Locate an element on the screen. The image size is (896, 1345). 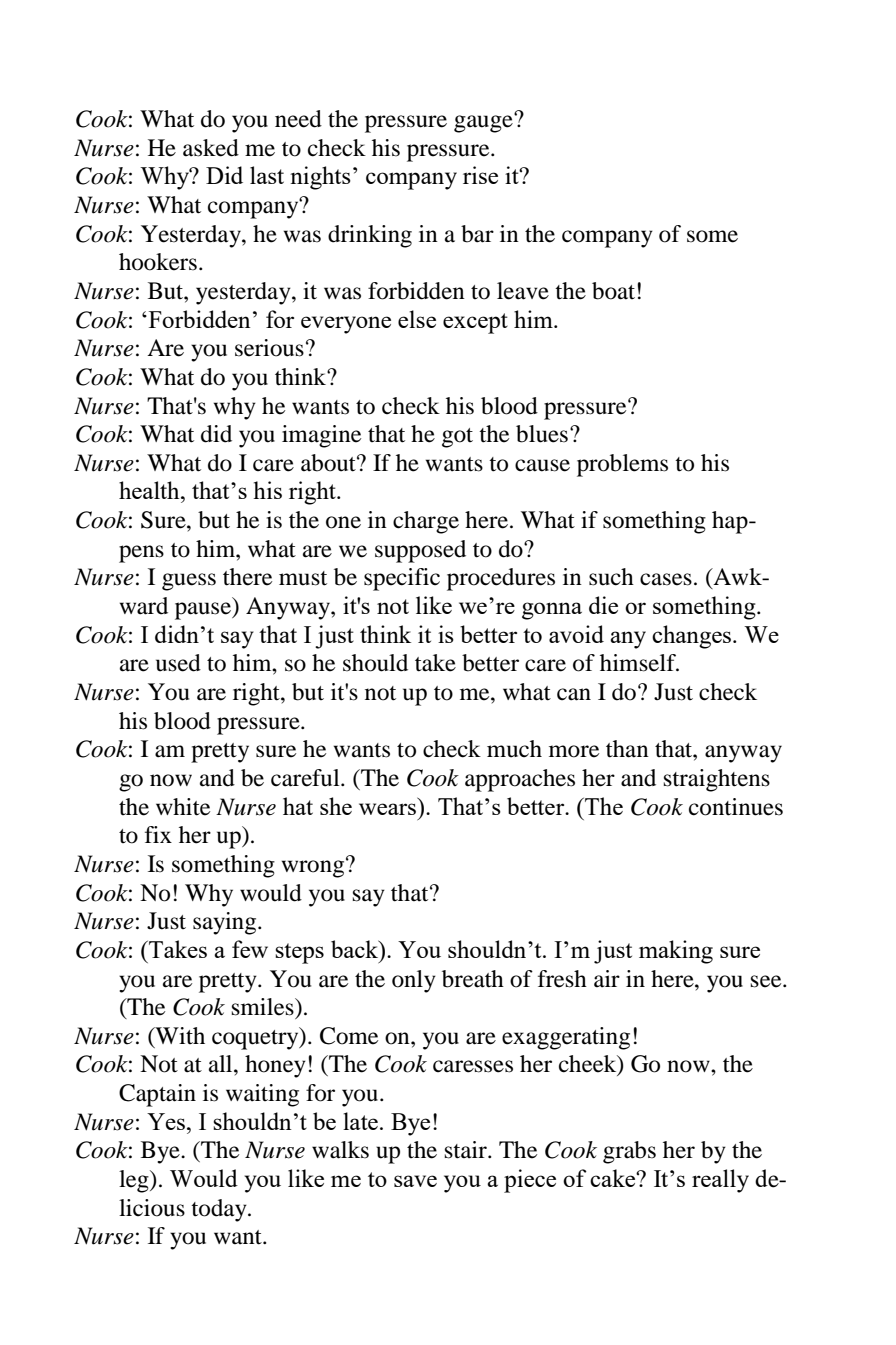
charge is located at coordinates (426, 522).
